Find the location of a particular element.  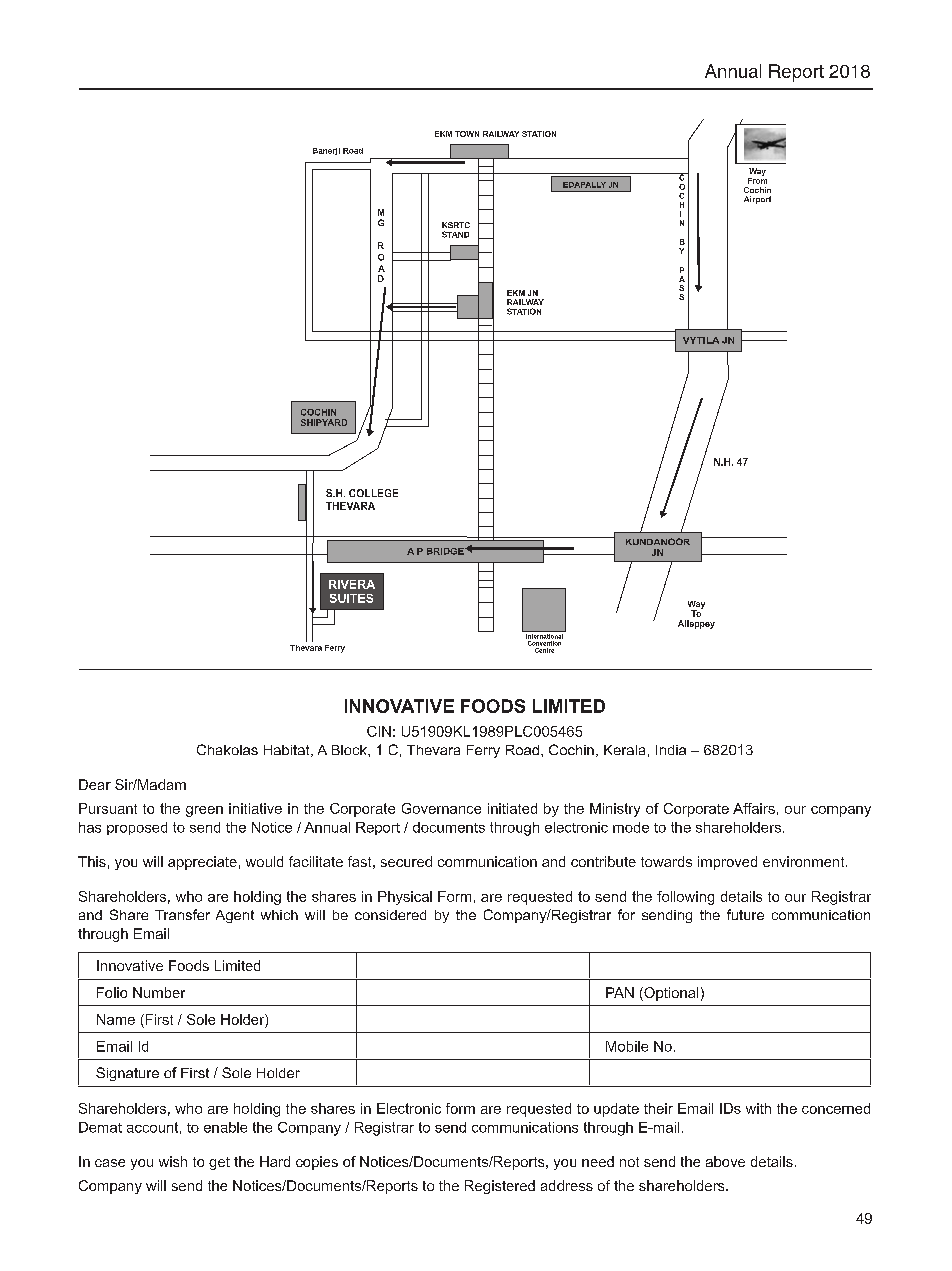

Airport is located at coordinates (757, 200).
